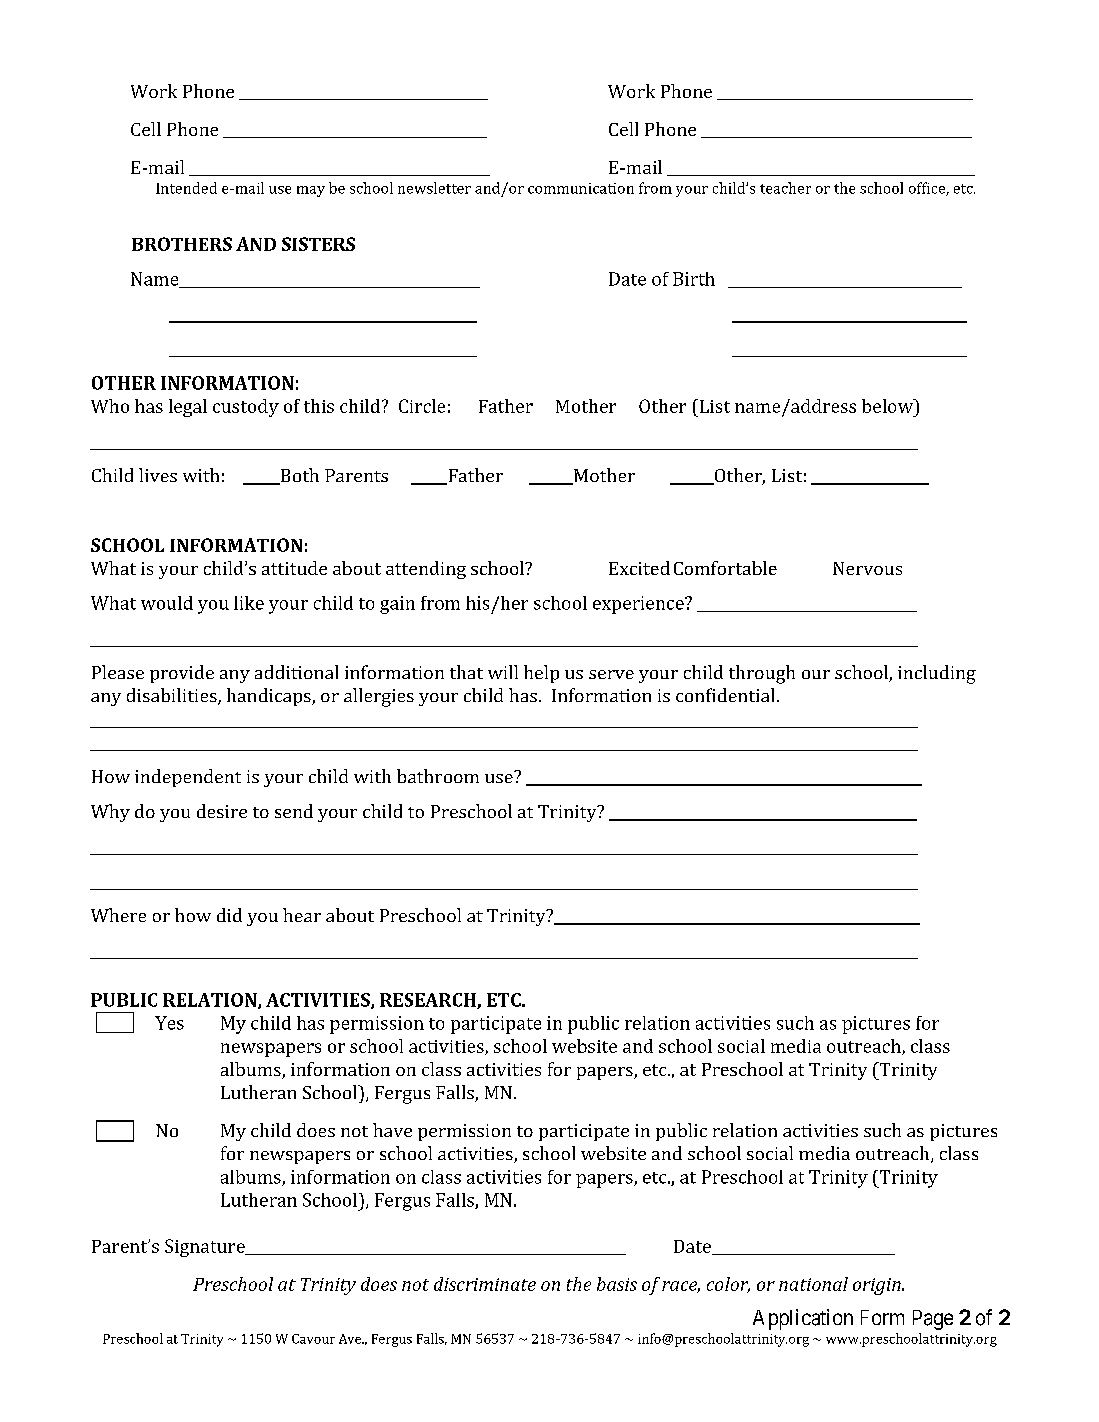  I want to click on teacher, so click(785, 188).
